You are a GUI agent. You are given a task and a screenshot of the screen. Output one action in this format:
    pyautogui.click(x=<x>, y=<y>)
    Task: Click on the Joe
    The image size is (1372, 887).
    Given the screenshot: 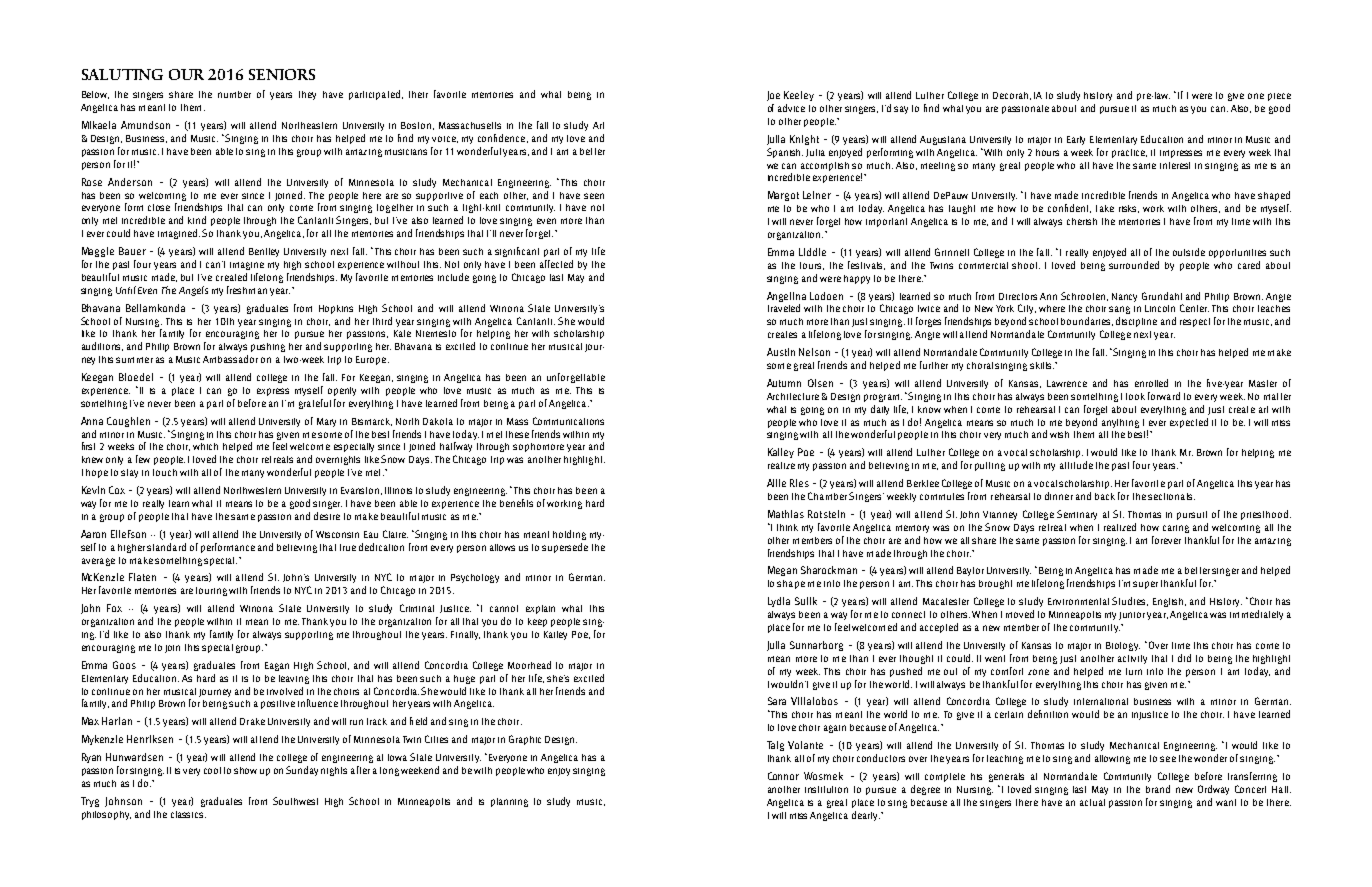 What is the action you would take?
    pyautogui.click(x=773, y=96)
